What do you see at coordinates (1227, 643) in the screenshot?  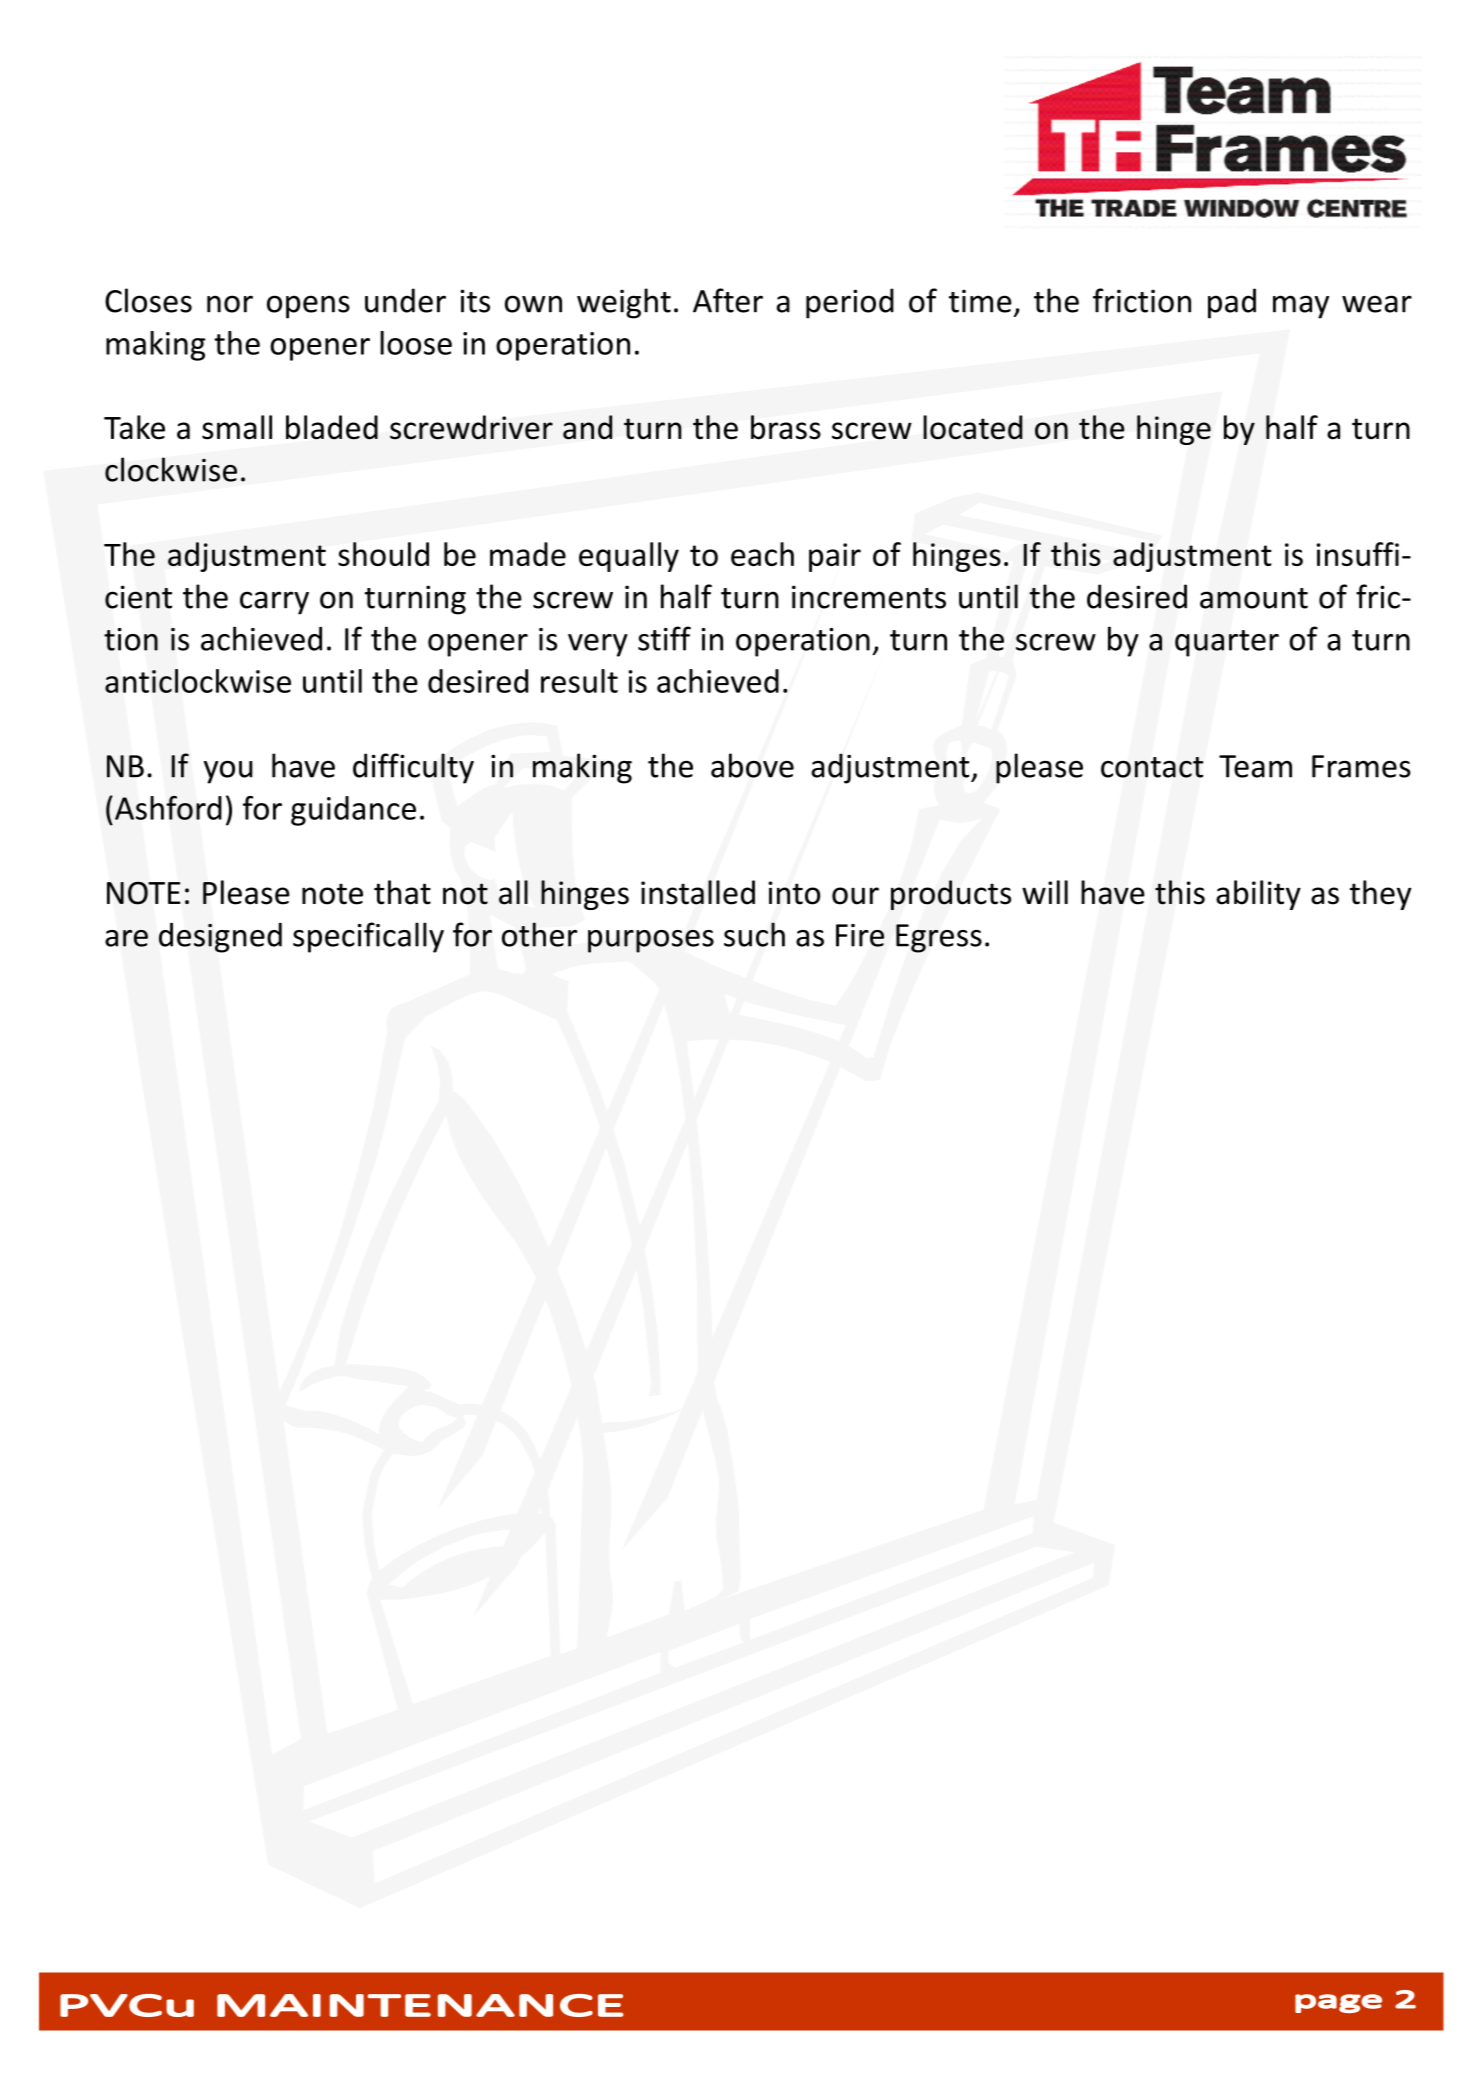 I see `quarter` at bounding box center [1227, 643].
